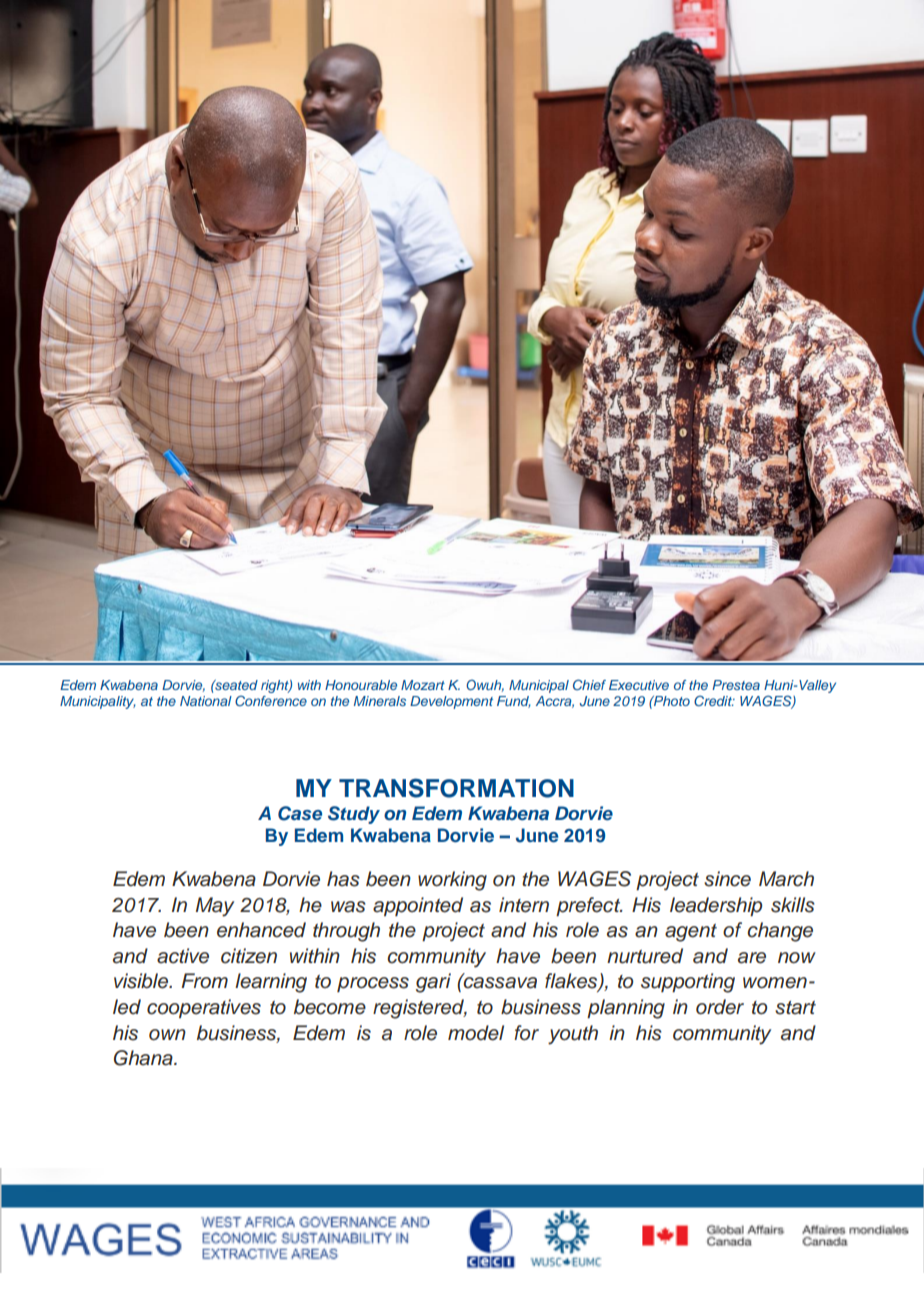  What do you see at coordinates (752, 958) in the document?
I see `are` at bounding box center [752, 958].
